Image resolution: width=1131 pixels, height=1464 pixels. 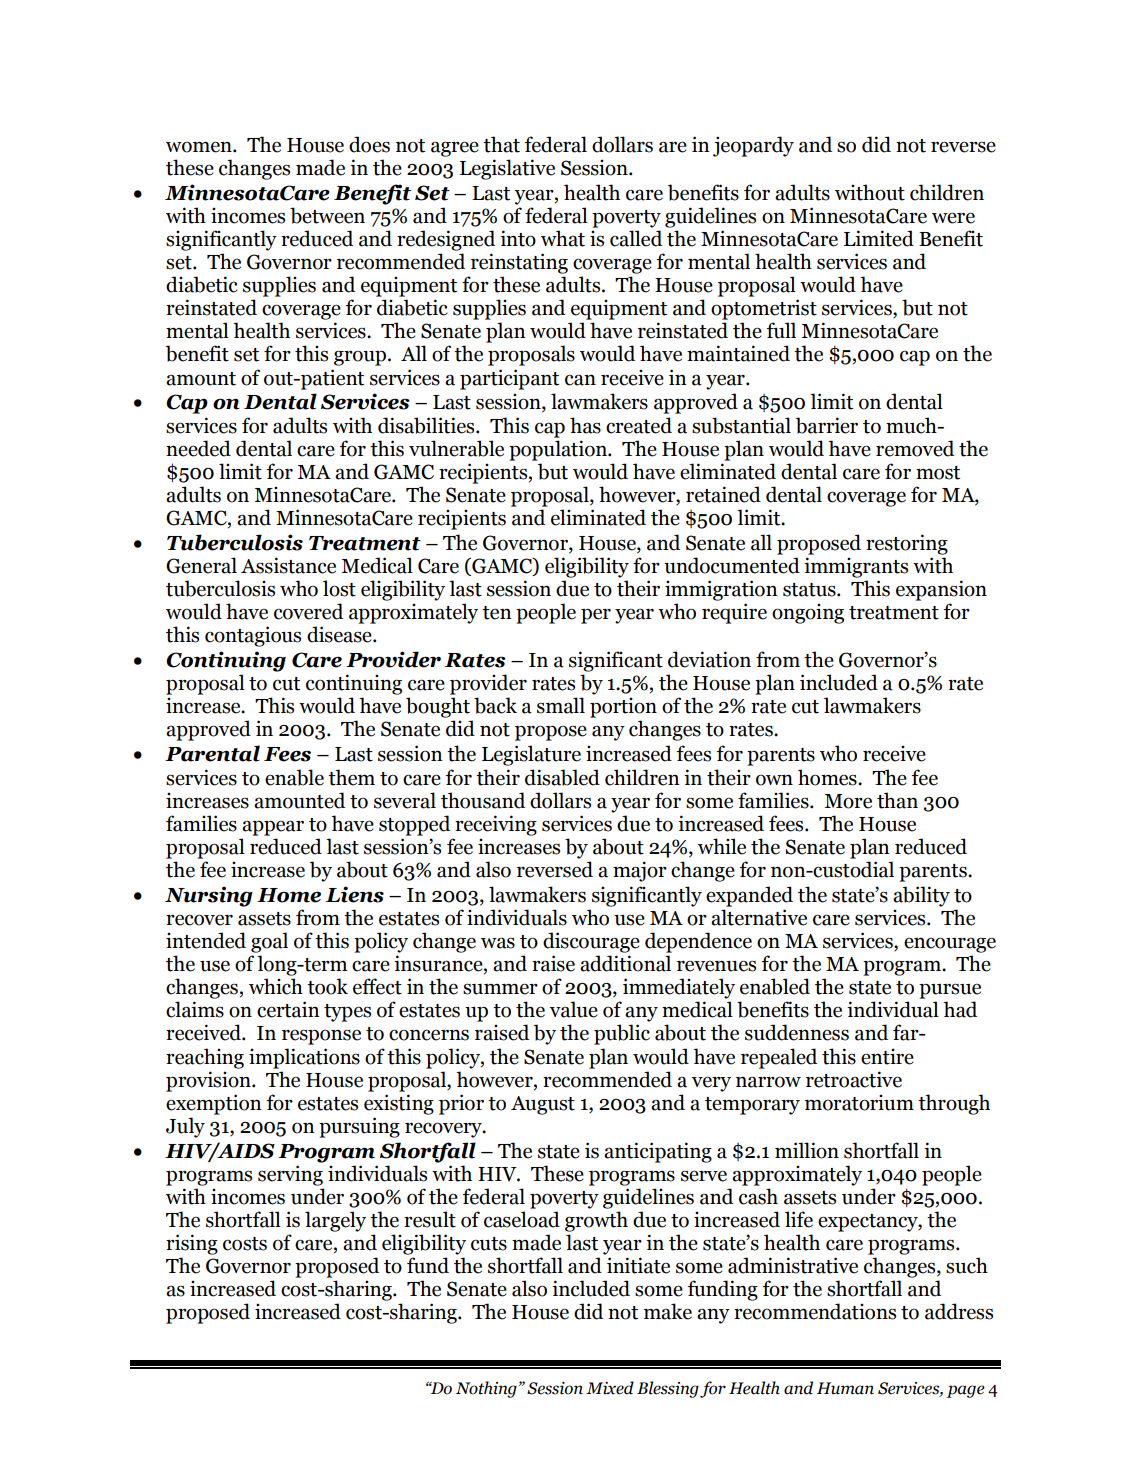 What do you see at coordinates (192, 1244) in the screenshot?
I see `rising` at bounding box center [192, 1244].
